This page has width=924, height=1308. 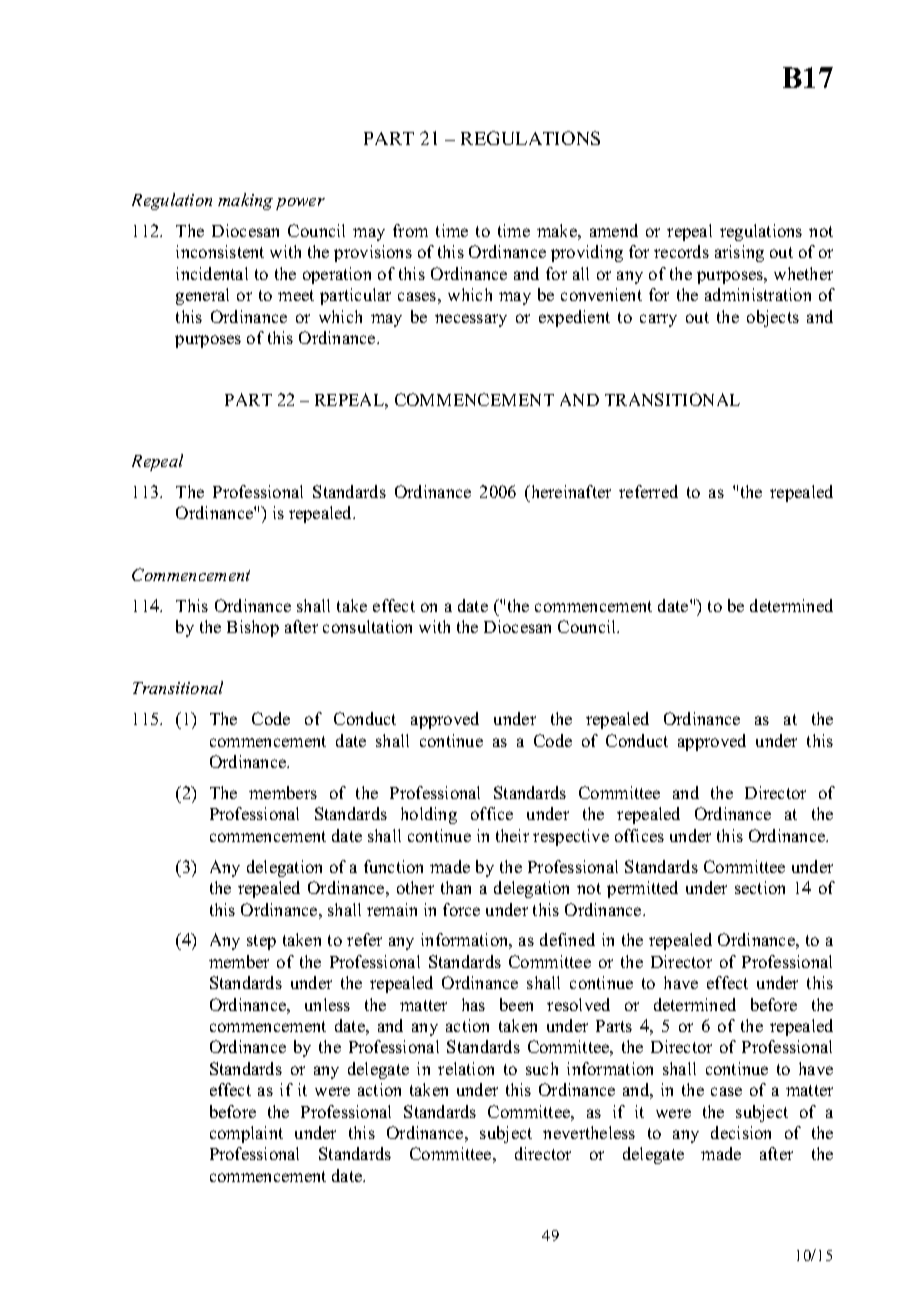 What do you see at coordinates (773, 318) in the page?
I see `objects` at bounding box center [773, 318].
